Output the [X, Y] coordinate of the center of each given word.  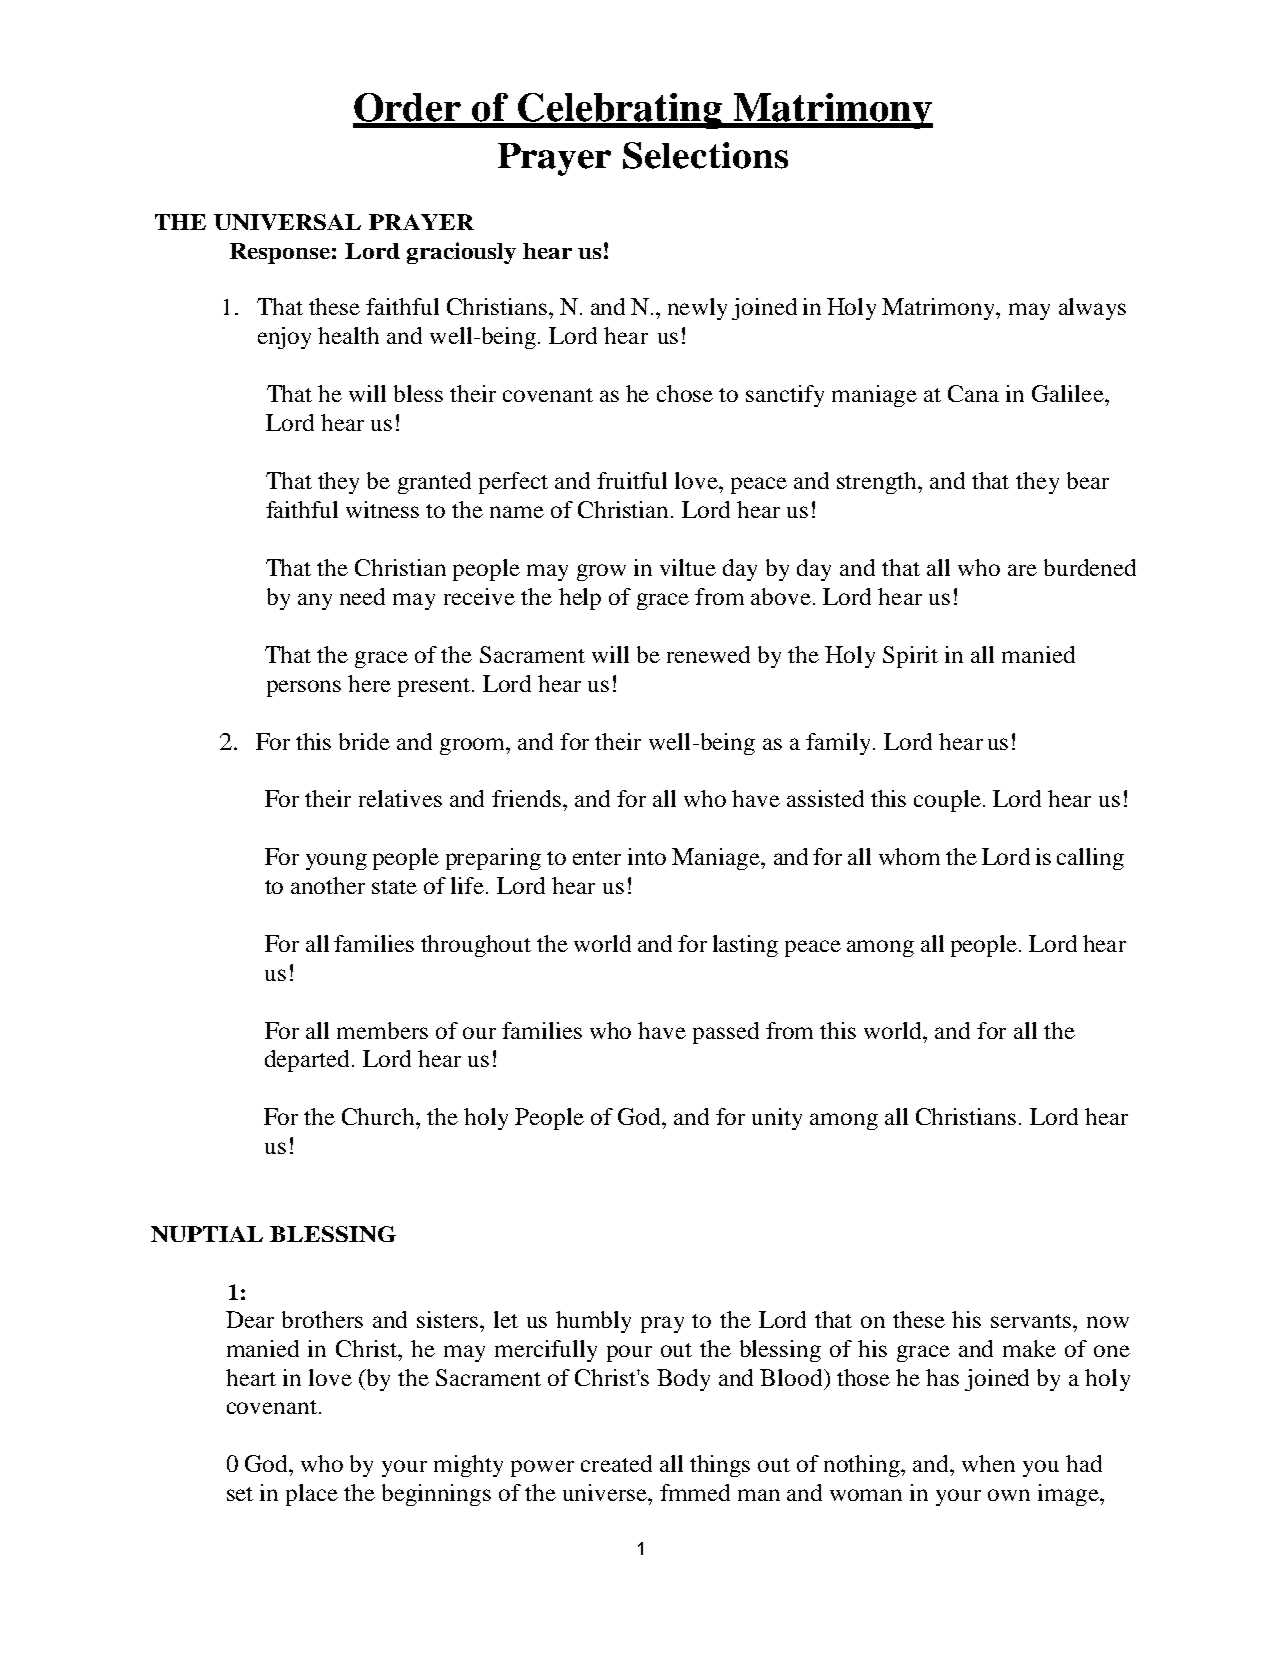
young [336, 861]
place [312, 1495]
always [1092, 309]
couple [947, 801]
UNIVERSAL [287, 222]
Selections [705, 155]
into [647, 856]
